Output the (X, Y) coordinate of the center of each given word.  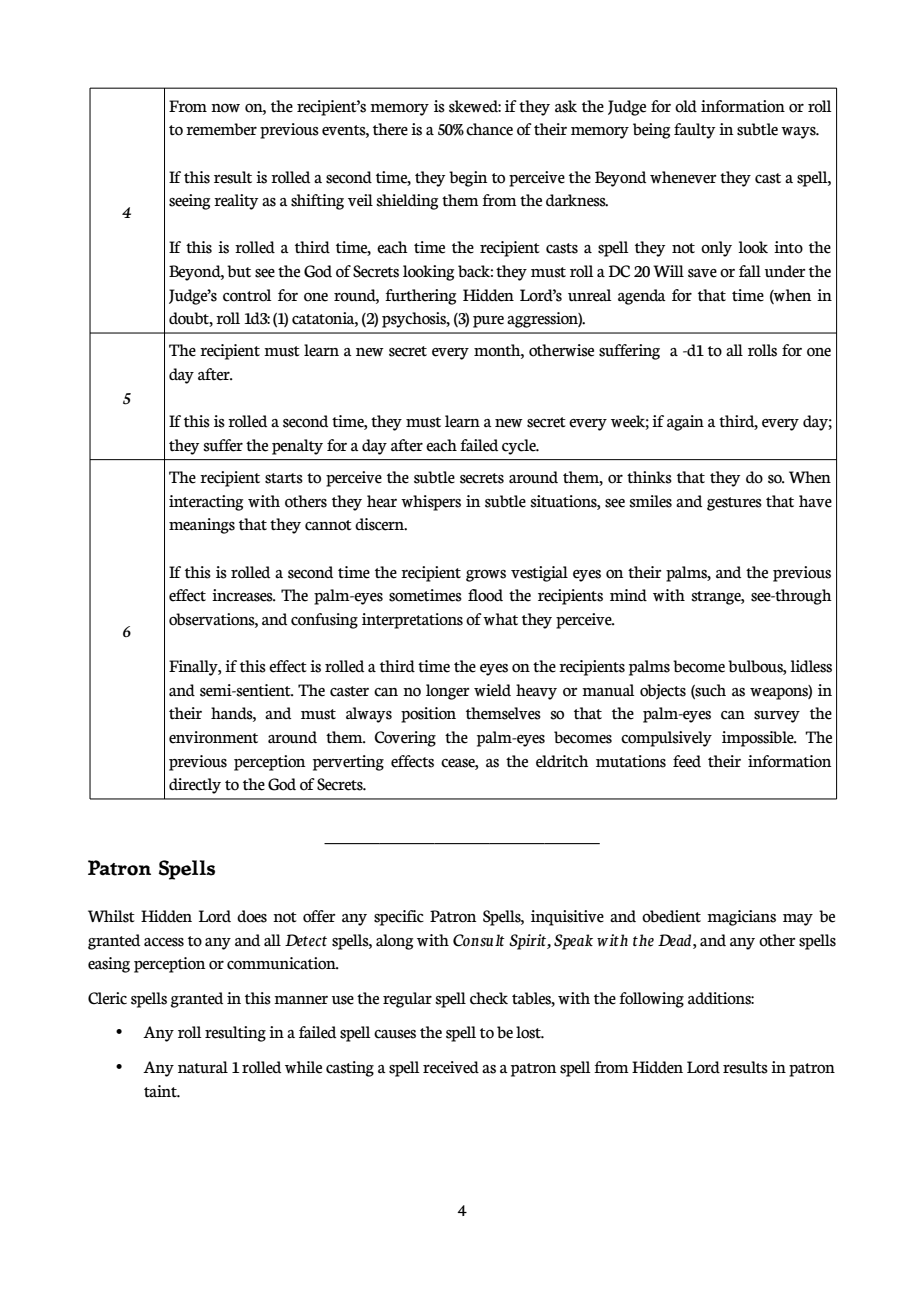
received (451, 1067)
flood (485, 595)
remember (221, 129)
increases (243, 595)
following (651, 1000)
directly (195, 786)
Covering (405, 739)
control (247, 295)
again (685, 423)
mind (628, 595)
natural (203, 1067)
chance (489, 129)
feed (687, 761)
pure (488, 322)
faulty (695, 131)
